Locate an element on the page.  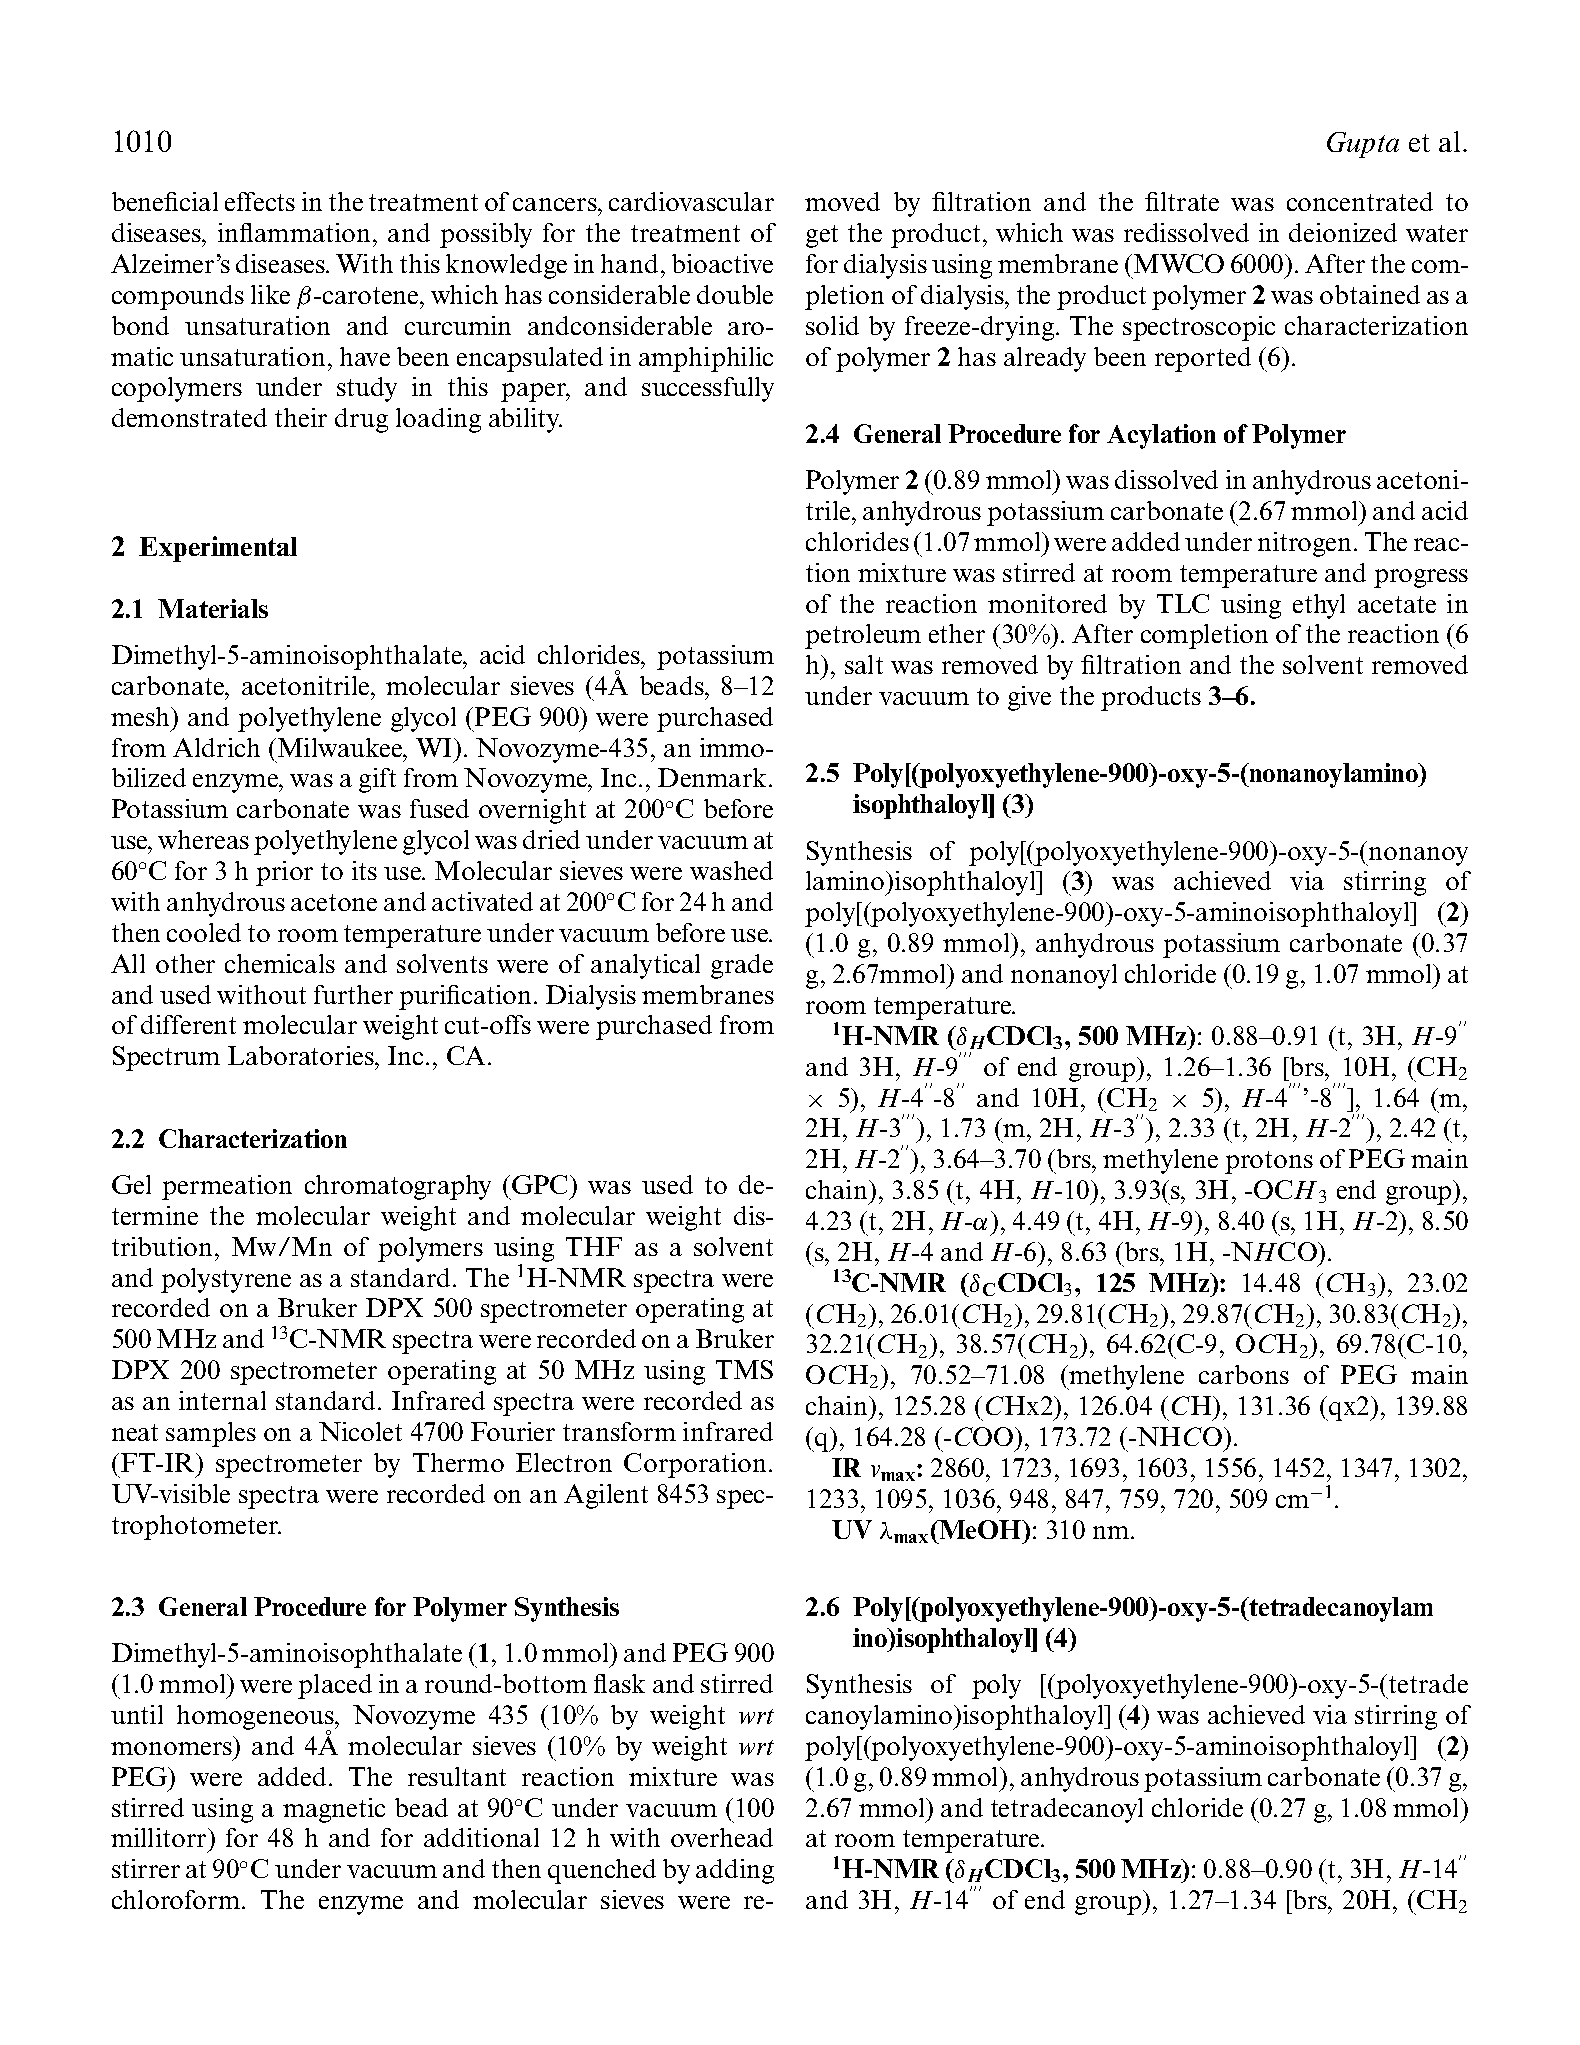
Denmark is located at coordinates (712, 777).
